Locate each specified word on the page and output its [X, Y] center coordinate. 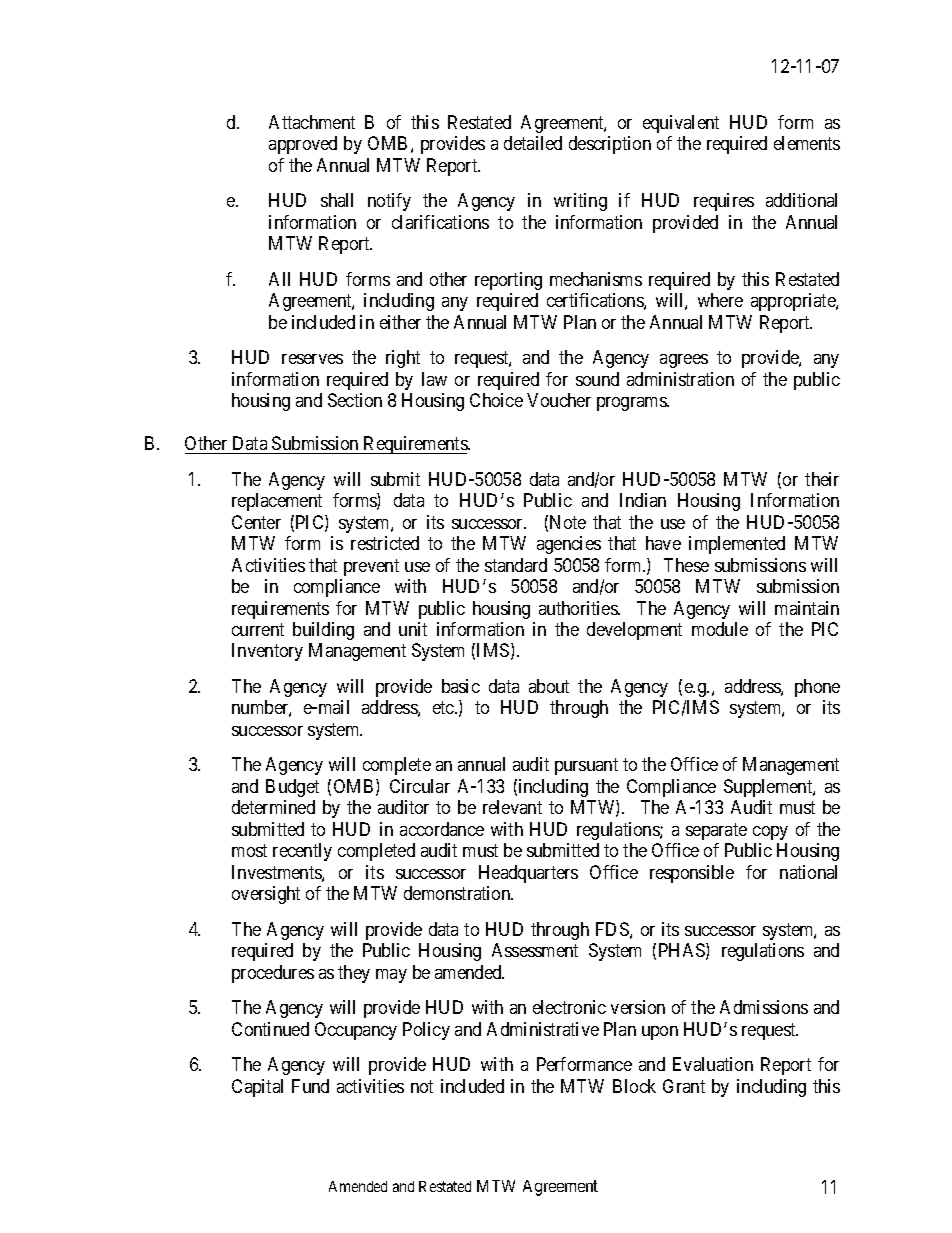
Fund [310, 1086]
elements [807, 143]
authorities [579, 608]
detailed [533, 143]
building [323, 631]
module [720, 629]
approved [303, 145]
